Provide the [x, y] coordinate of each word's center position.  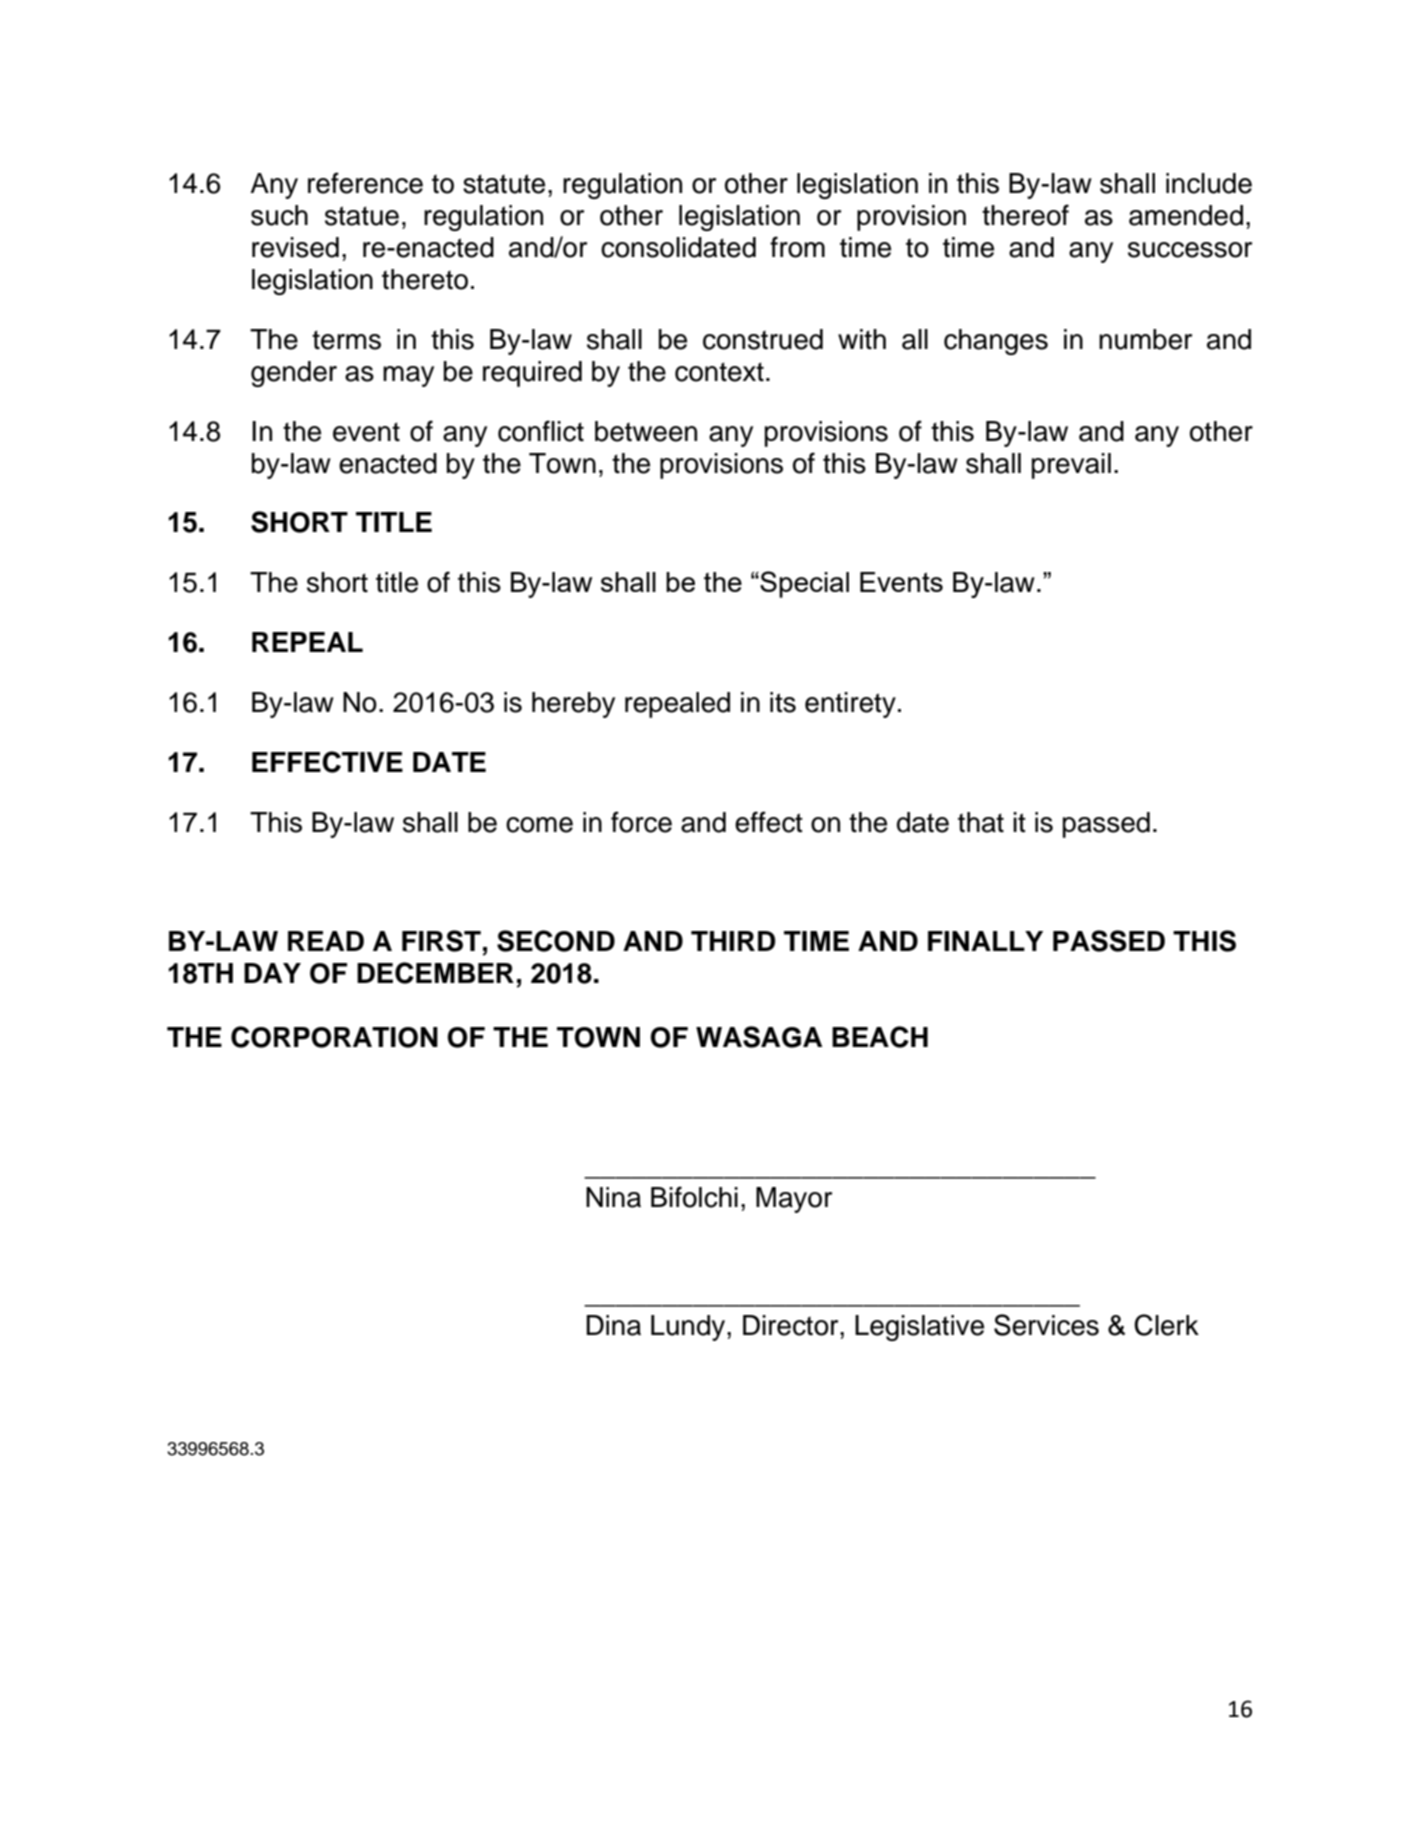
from [797, 247]
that [981, 822]
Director [792, 1325]
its [783, 702]
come [539, 825]
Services [1046, 1325]
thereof [1025, 215]
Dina [613, 1325]
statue [362, 216]
